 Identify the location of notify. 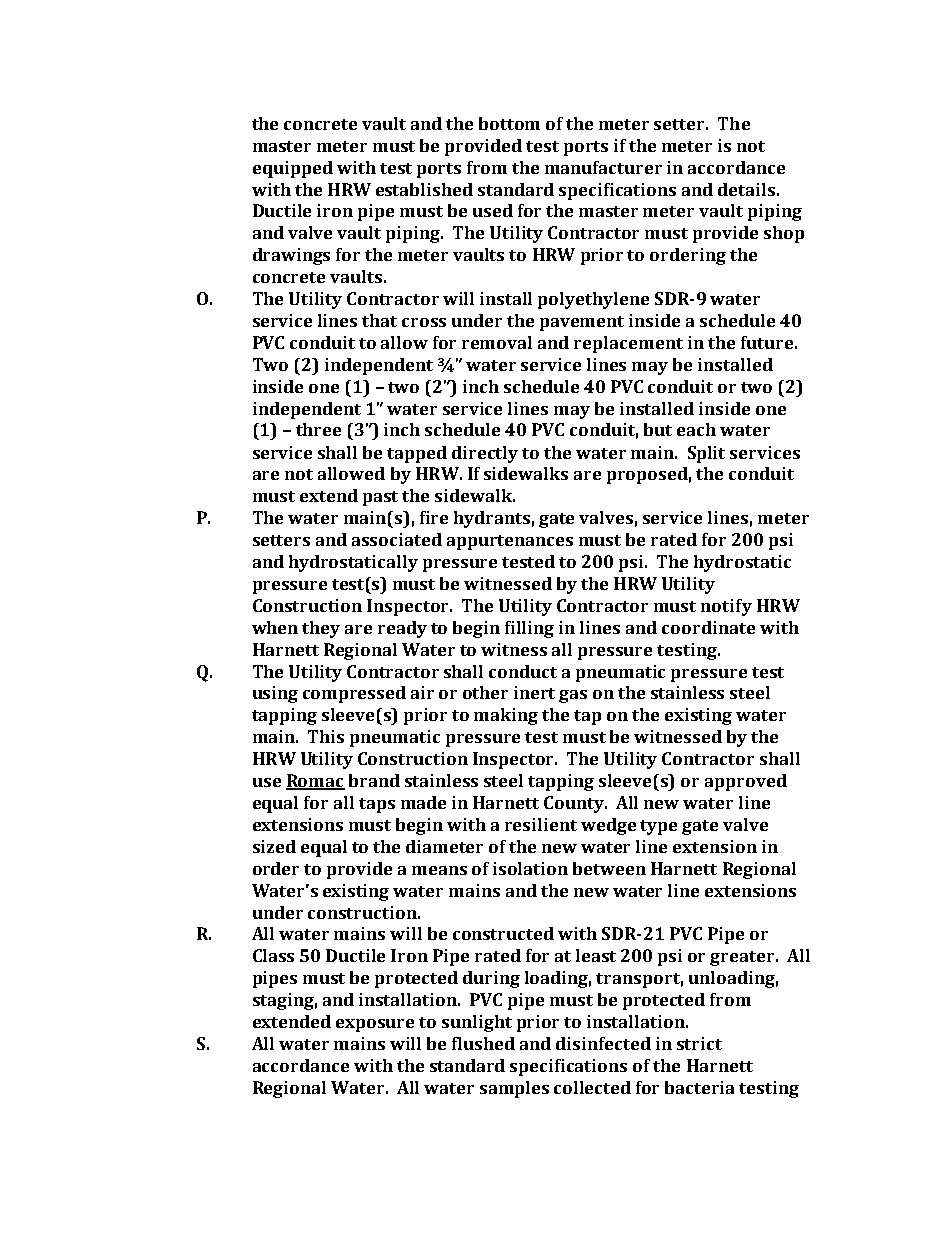
(726, 607).
